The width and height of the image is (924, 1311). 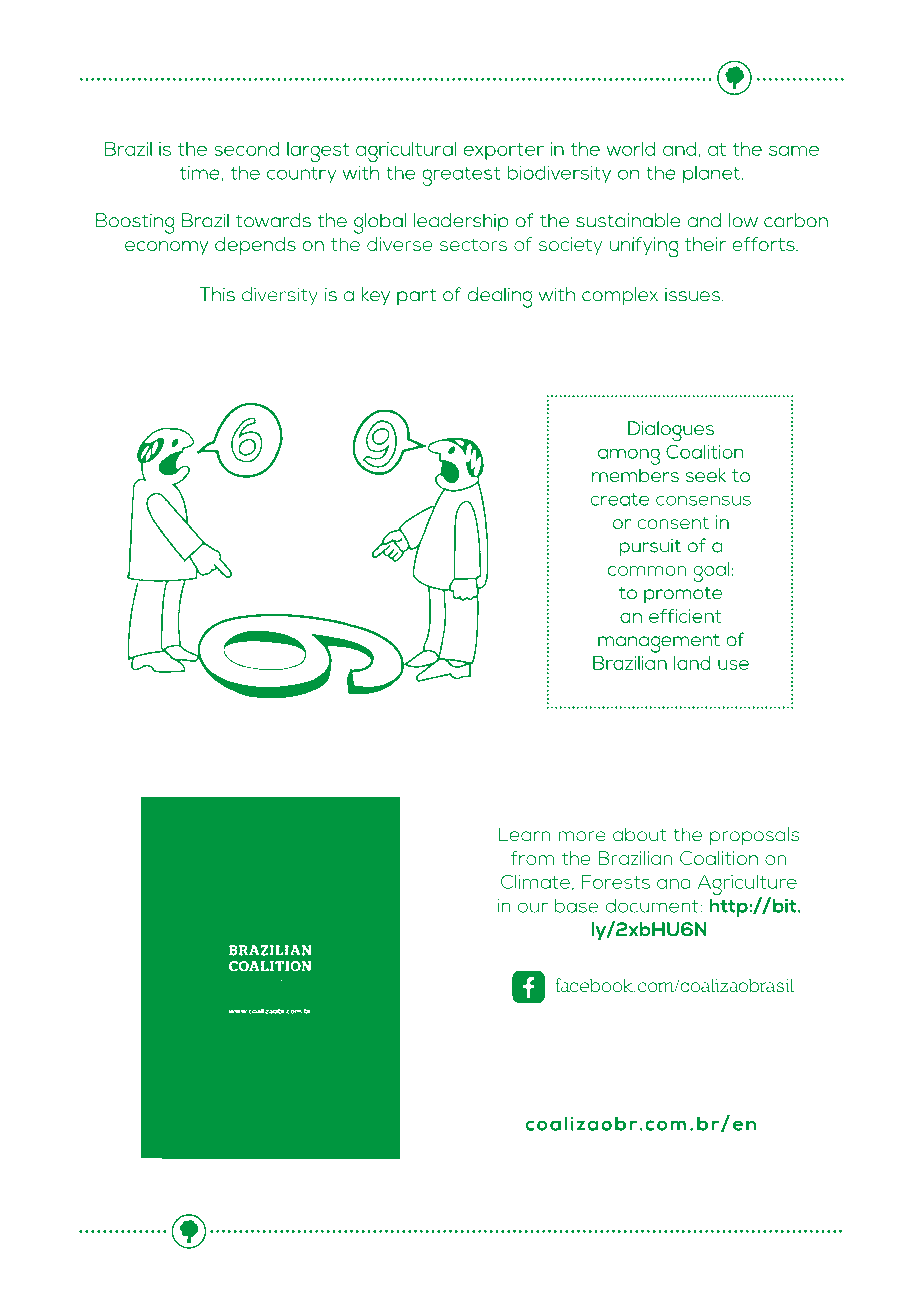 What do you see at coordinates (794, 151) in the image?
I see `same` at bounding box center [794, 151].
